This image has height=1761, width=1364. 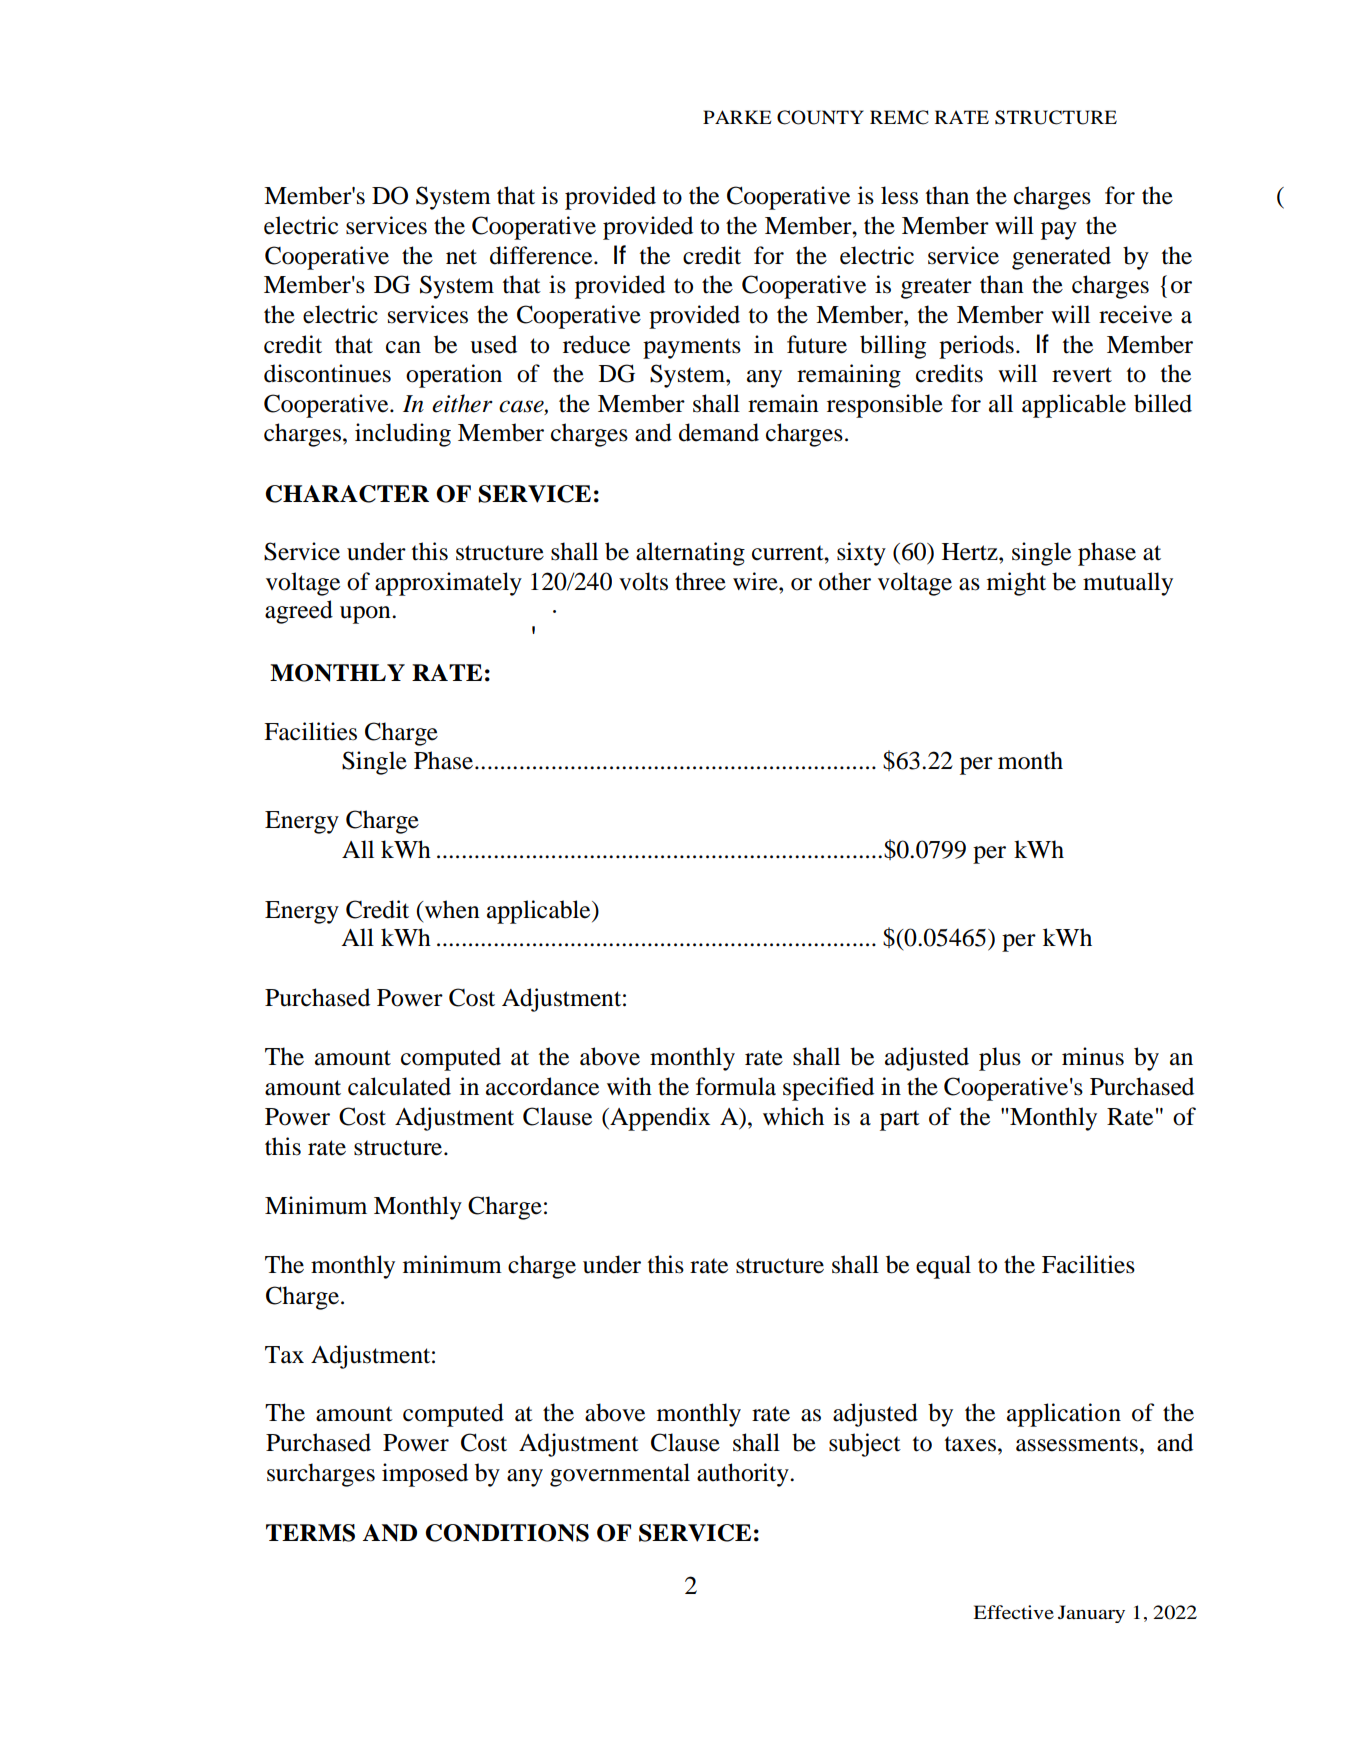 What do you see at coordinates (461, 257) in the image?
I see `net` at bounding box center [461, 257].
